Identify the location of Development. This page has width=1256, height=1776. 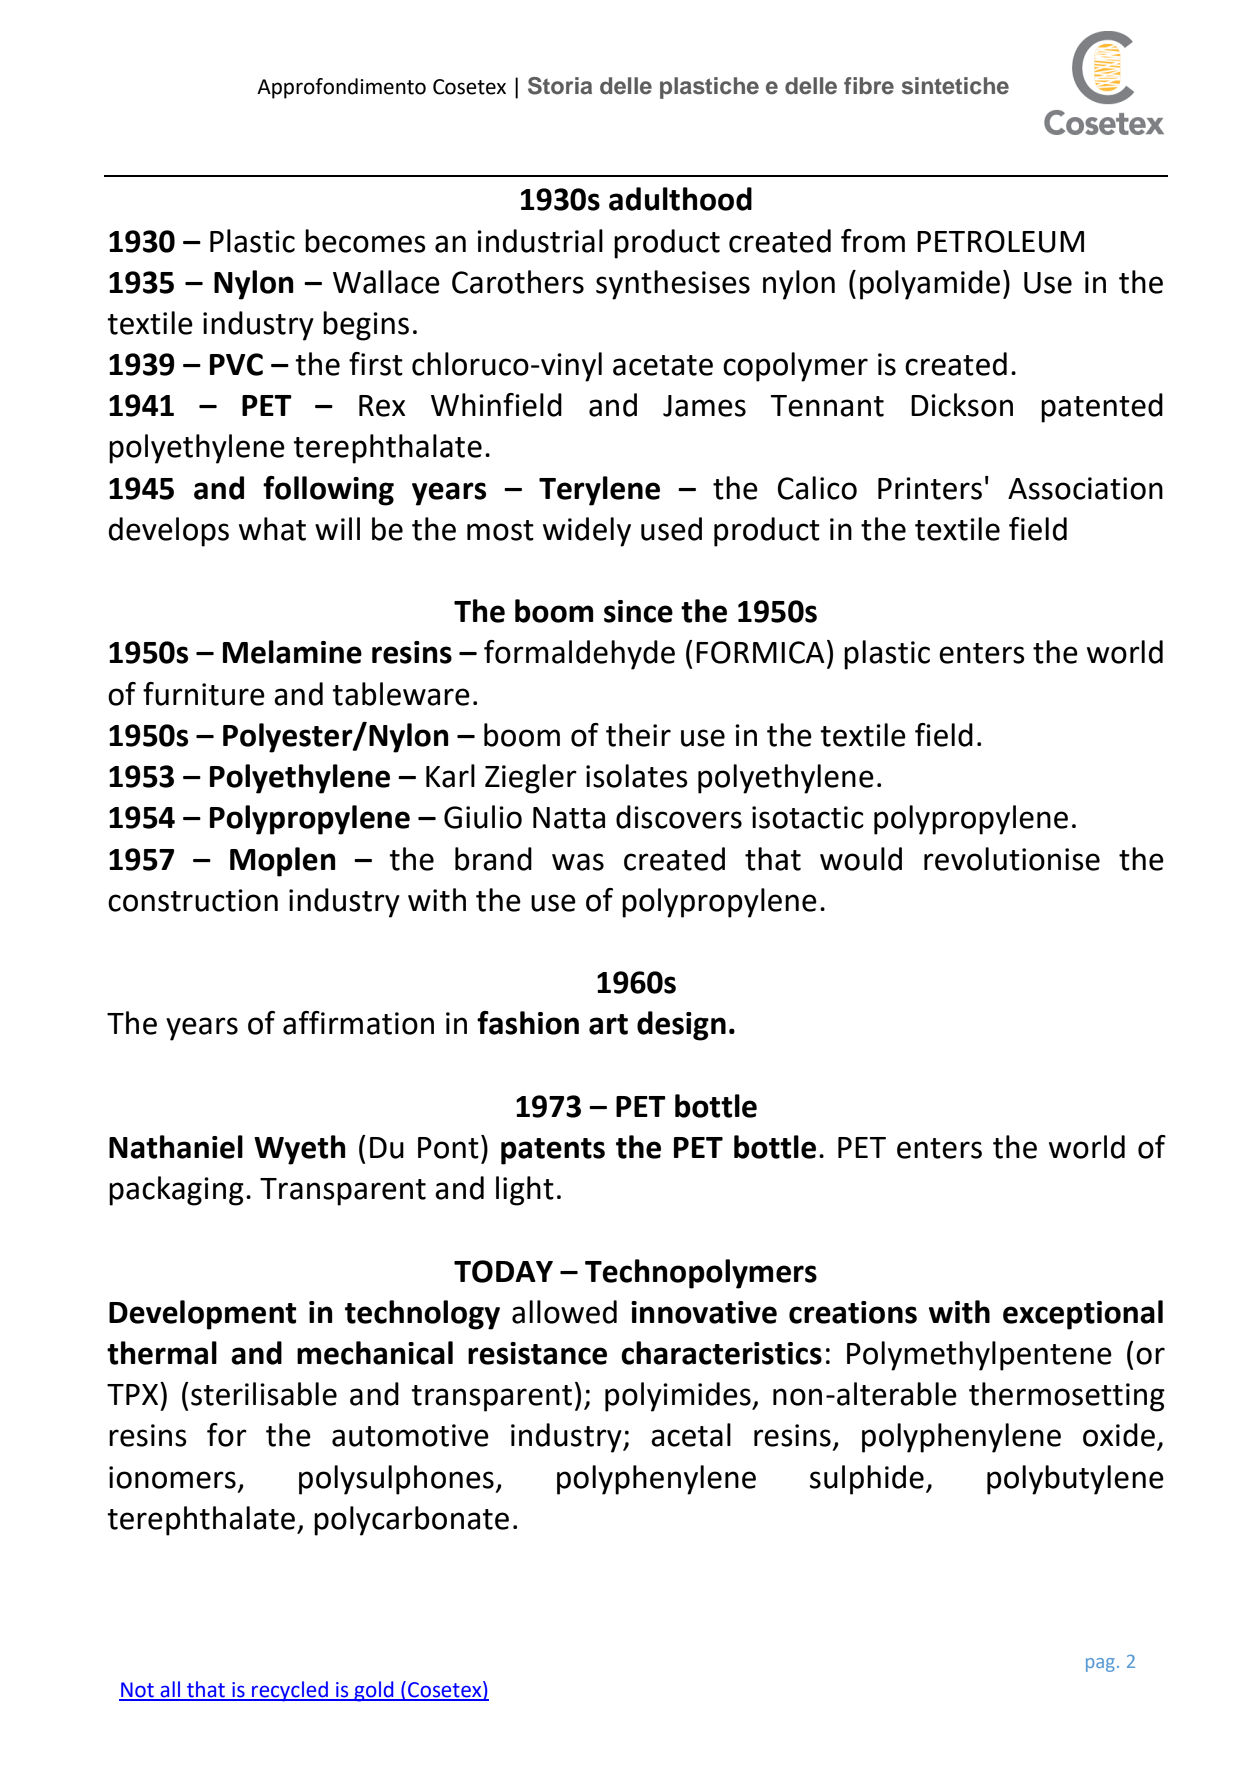
(202, 1315).
